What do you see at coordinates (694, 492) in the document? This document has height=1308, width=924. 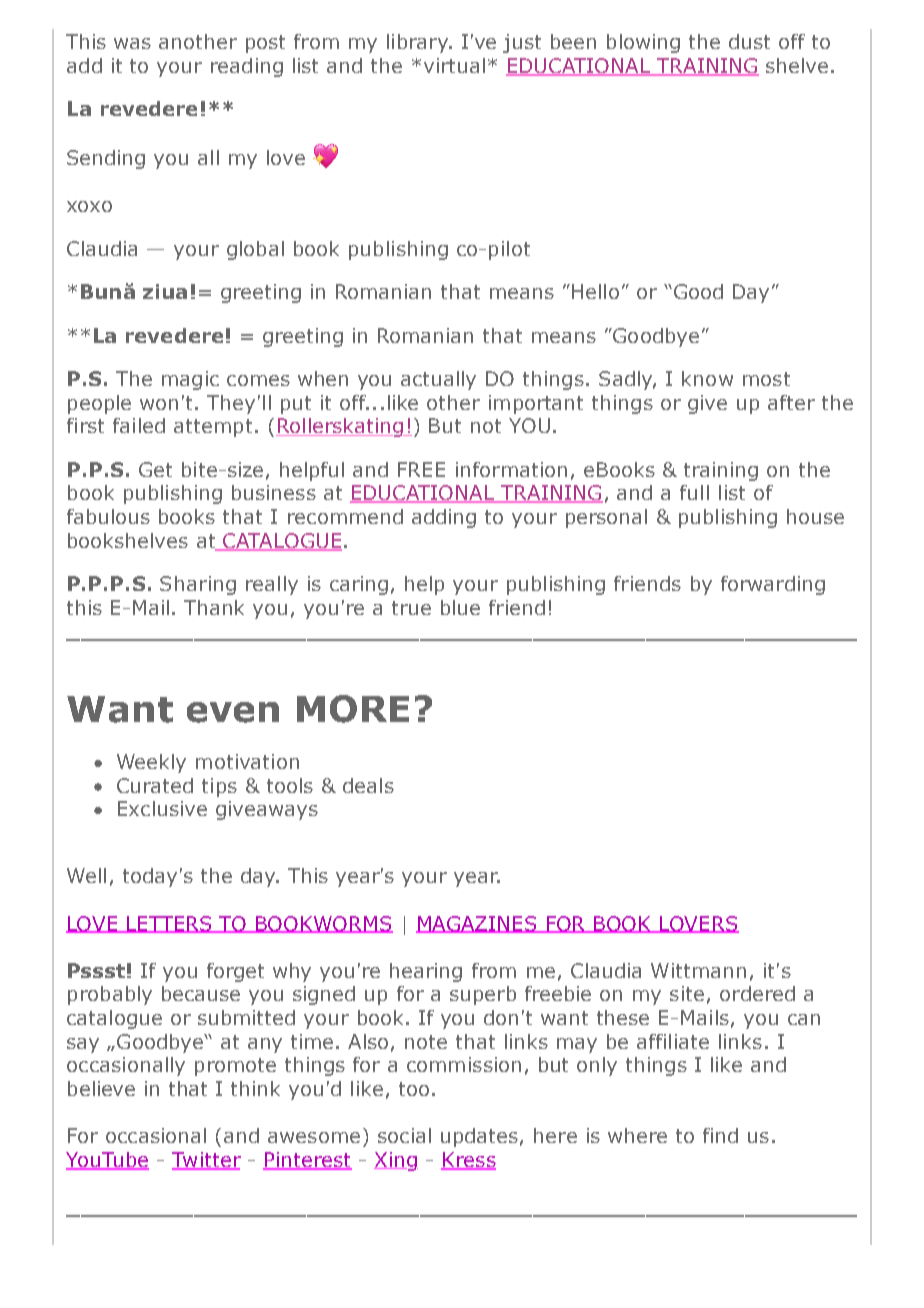 I see `full` at bounding box center [694, 492].
